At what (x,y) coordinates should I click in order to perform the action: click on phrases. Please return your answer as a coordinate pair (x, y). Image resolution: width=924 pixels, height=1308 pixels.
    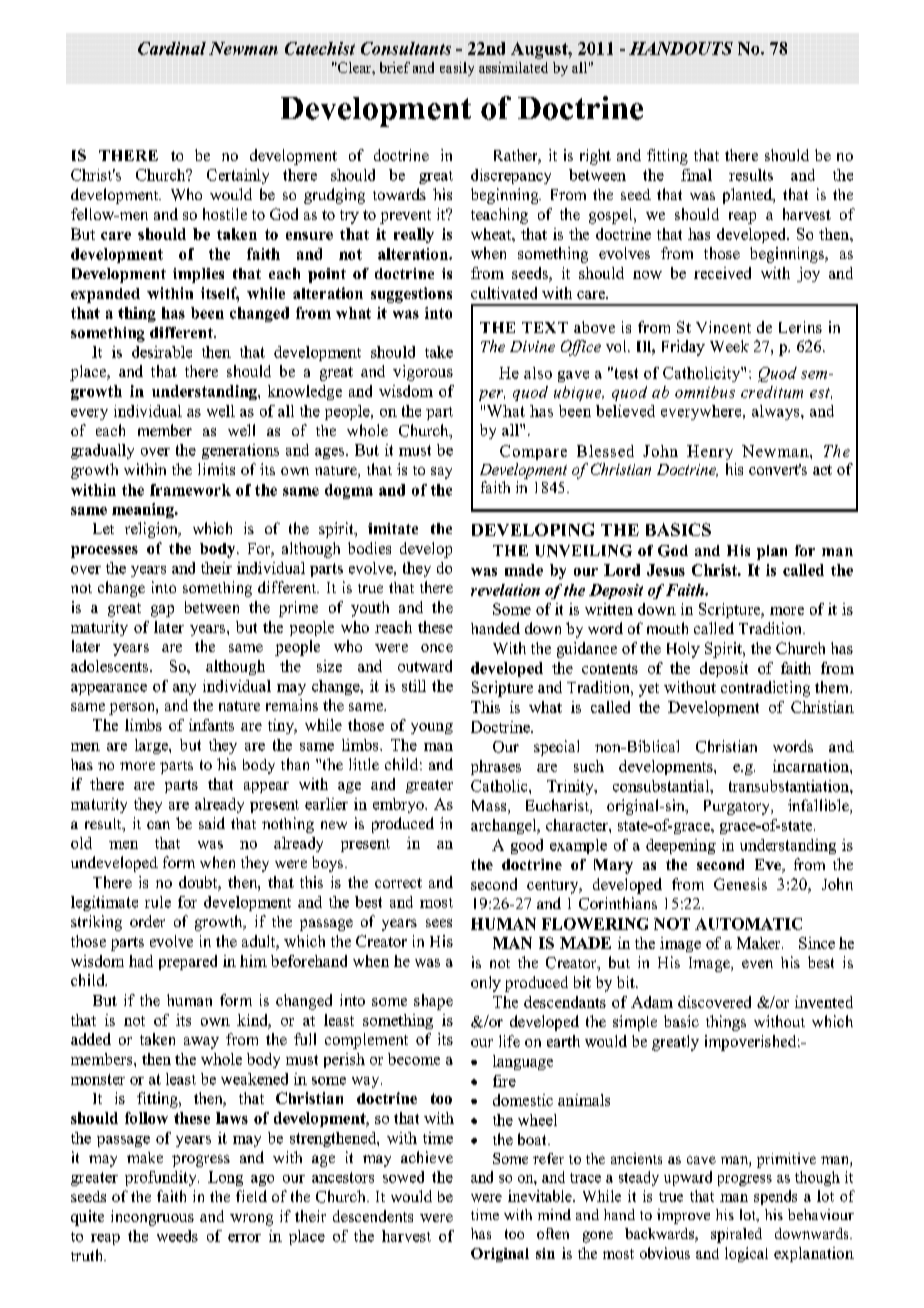
    Looking at the image, I should click on (496, 767).
